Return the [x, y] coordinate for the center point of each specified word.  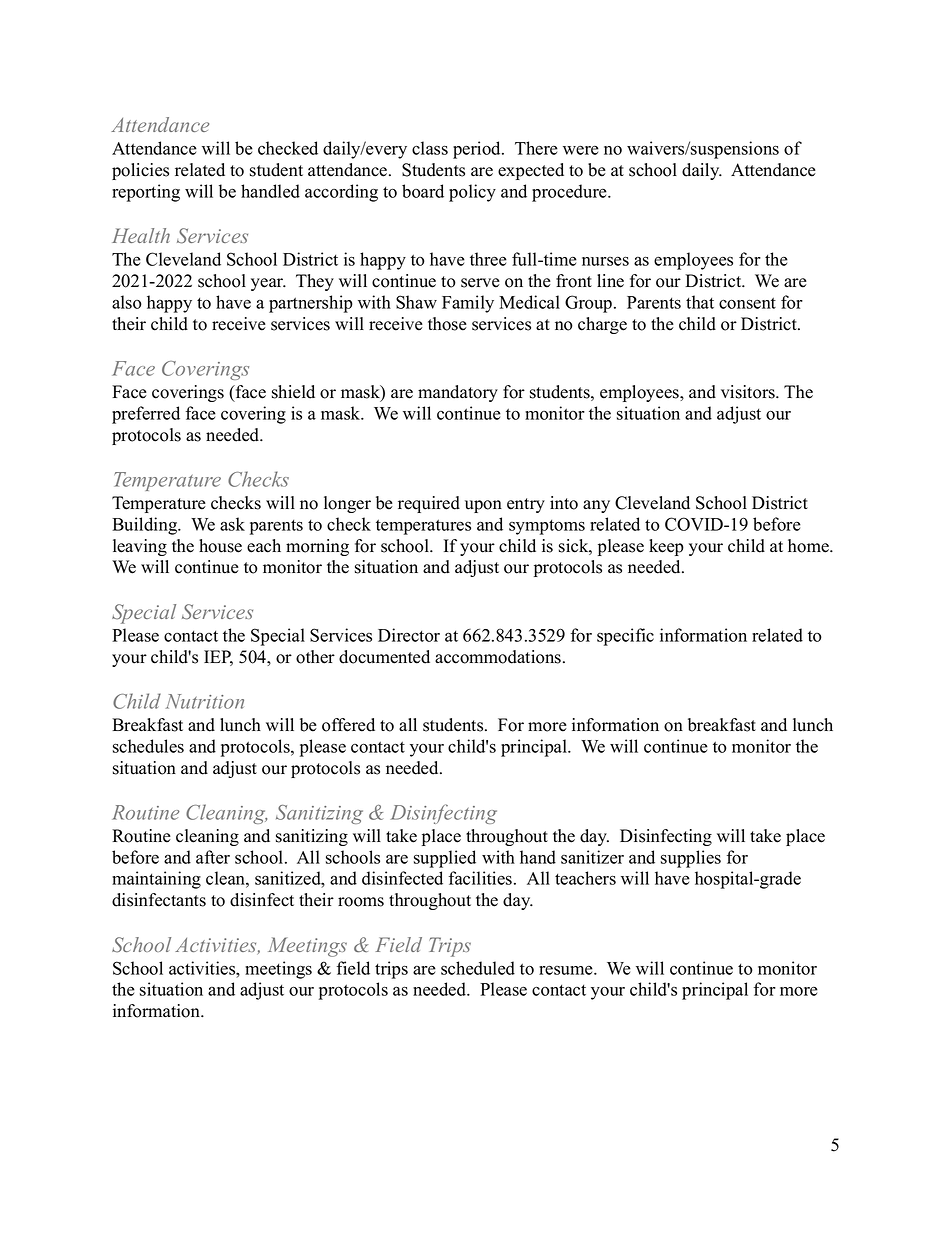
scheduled [478, 968]
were [581, 150]
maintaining [156, 880]
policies [140, 171]
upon [483, 506]
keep [666, 547]
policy [472, 193]
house [220, 546]
